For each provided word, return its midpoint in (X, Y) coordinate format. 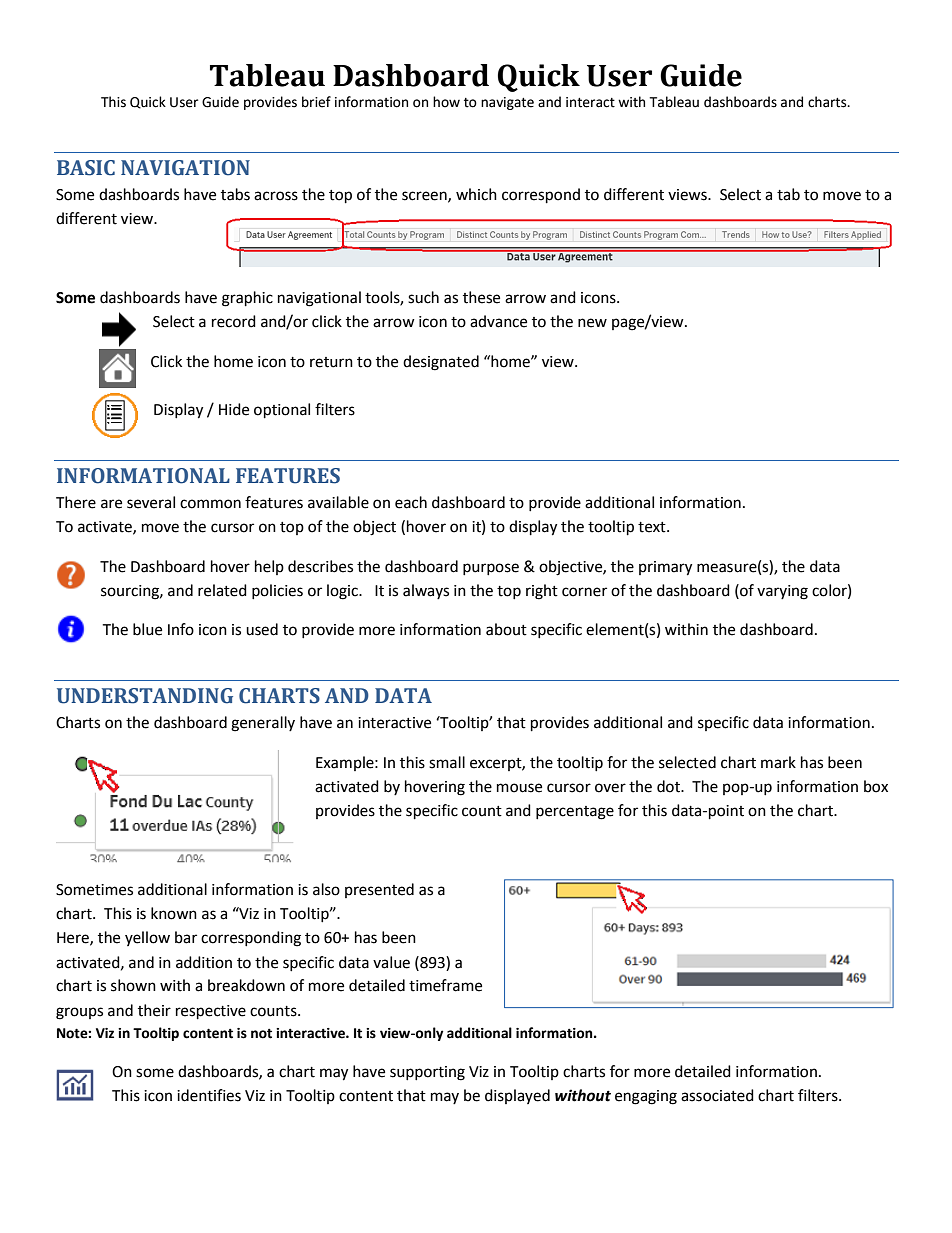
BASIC (86, 168)
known (174, 913)
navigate (507, 103)
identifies (209, 1095)
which (476, 194)
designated (441, 363)
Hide (234, 409)
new (592, 323)
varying (782, 592)
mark (778, 762)
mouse (519, 788)
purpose (491, 569)
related (222, 590)
